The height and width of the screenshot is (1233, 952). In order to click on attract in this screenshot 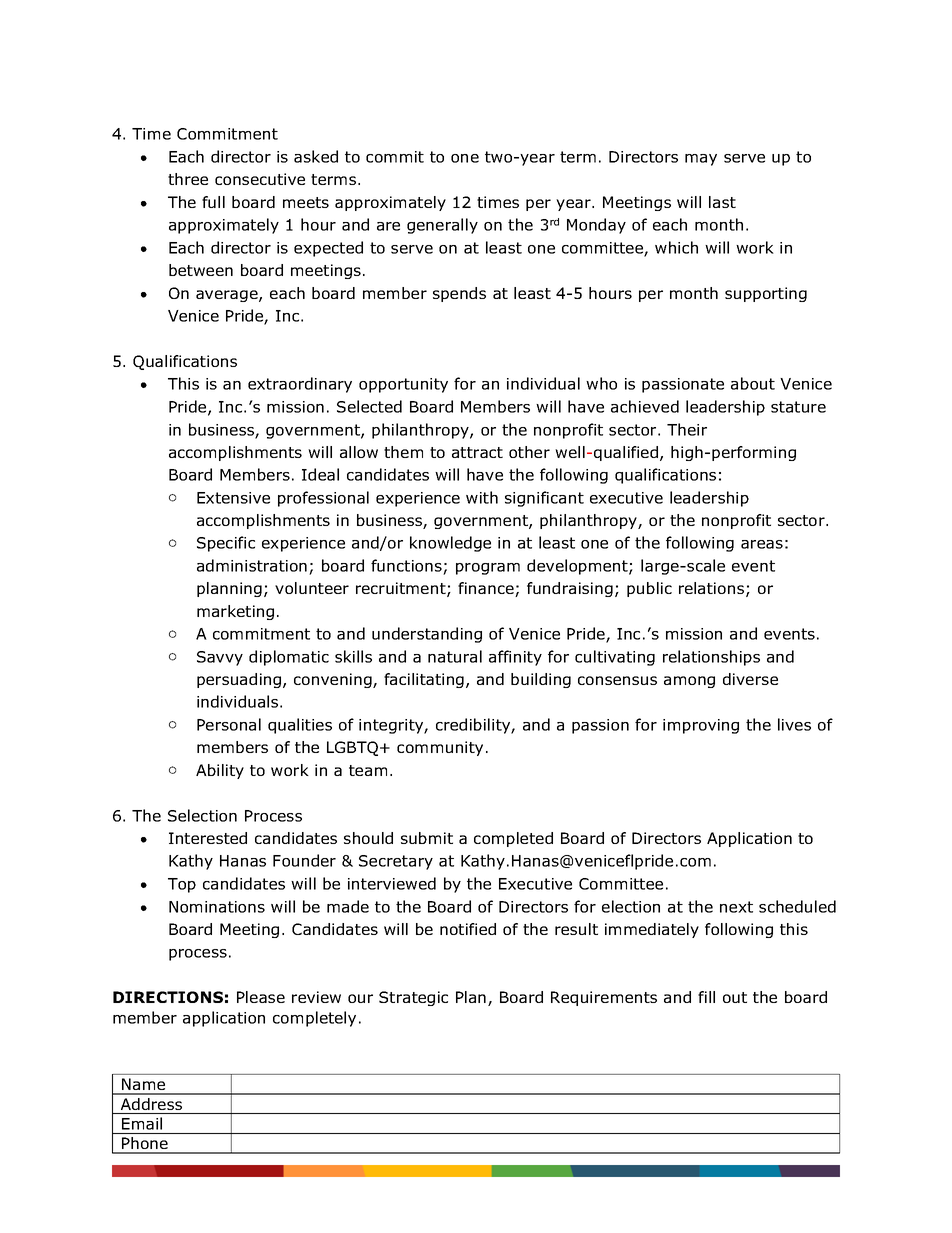, I will do `click(477, 452)`.
